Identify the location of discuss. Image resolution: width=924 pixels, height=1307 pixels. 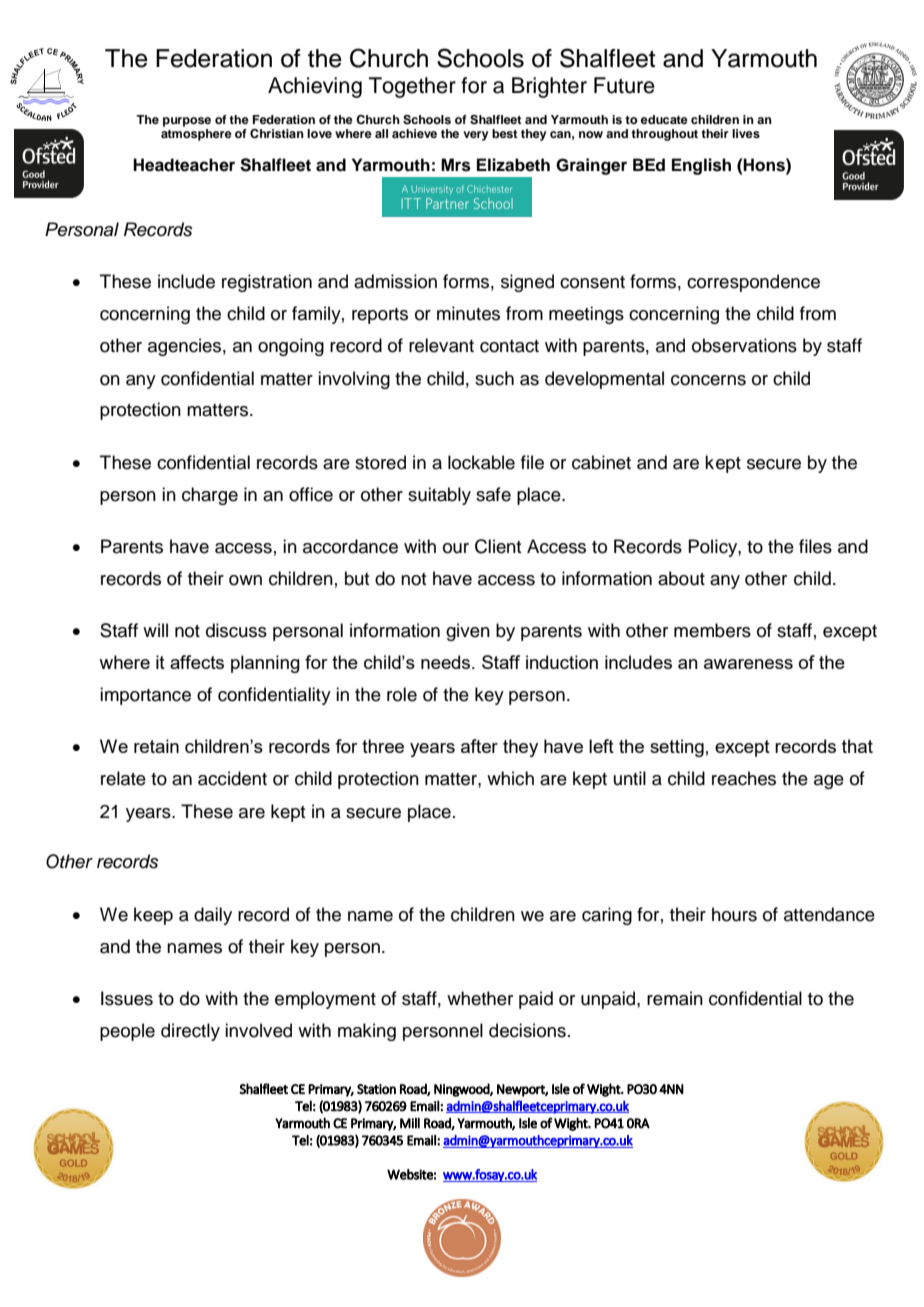
(236, 630).
